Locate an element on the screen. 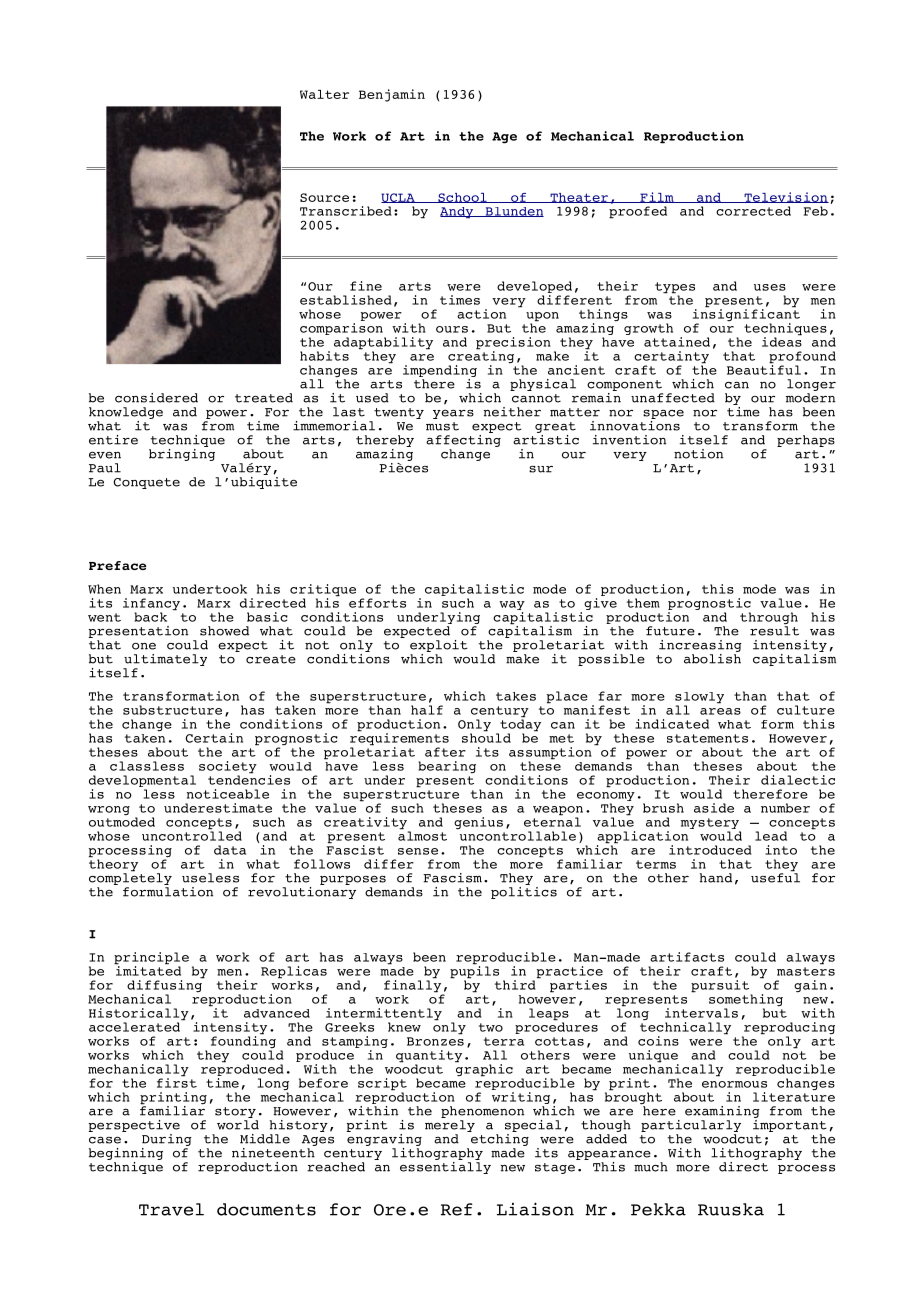 This screenshot has width=924, height=1308. ultimately is located at coordinates (165, 661).
